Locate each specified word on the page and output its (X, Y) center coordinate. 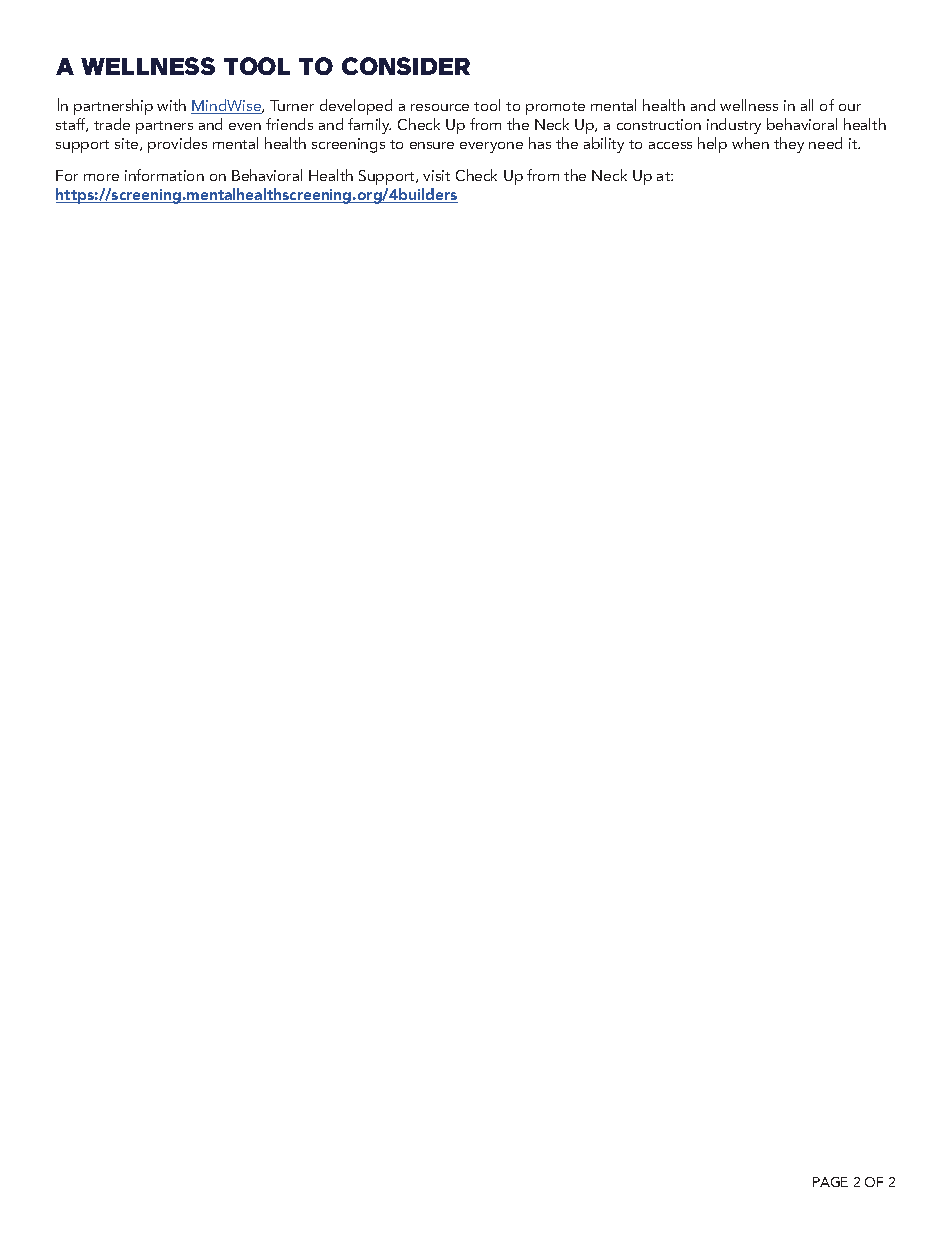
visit (436, 175)
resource (440, 107)
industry (734, 126)
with (171, 105)
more (101, 177)
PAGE (830, 1182)
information (164, 175)
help (712, 145)
